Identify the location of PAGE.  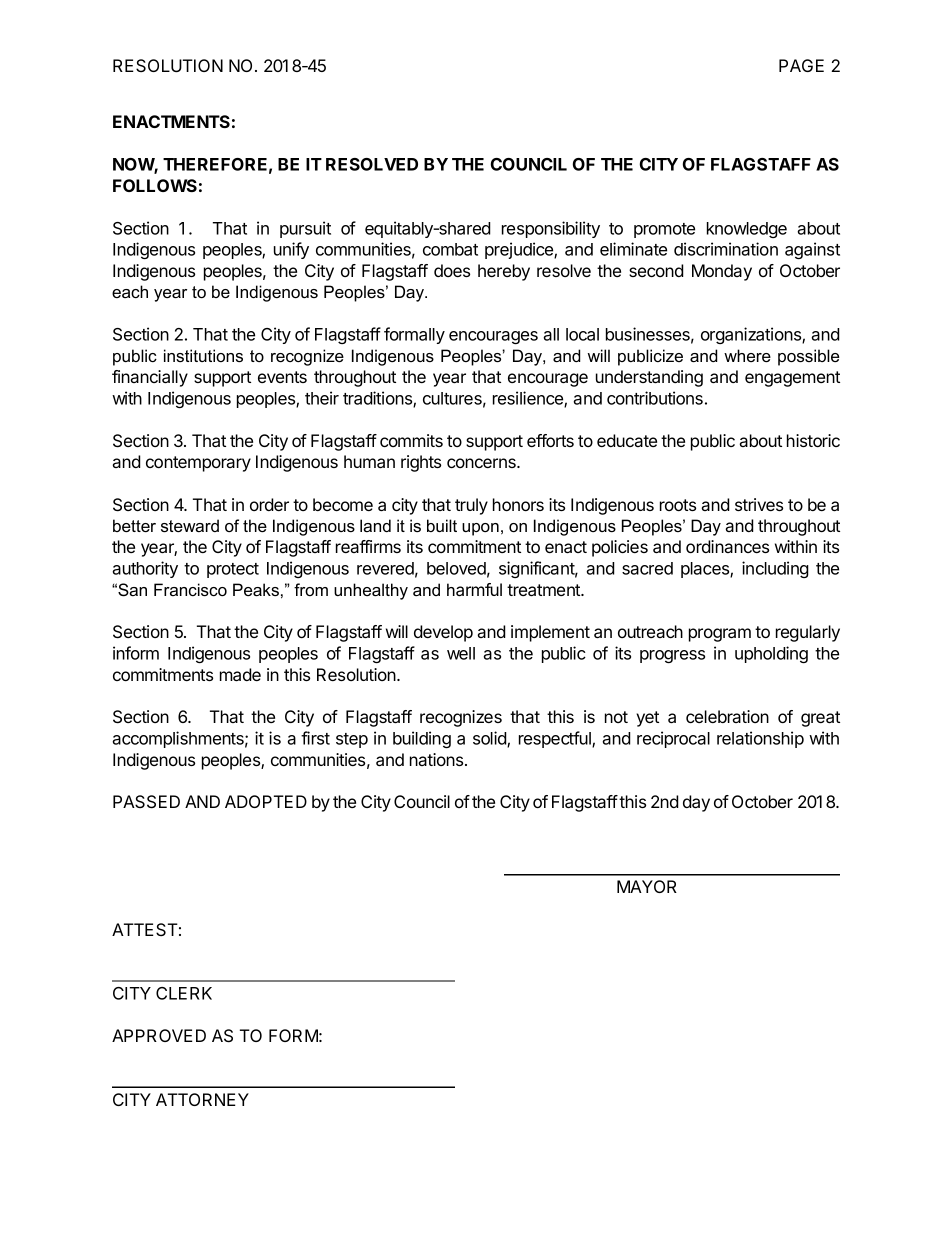
(801, 65).
